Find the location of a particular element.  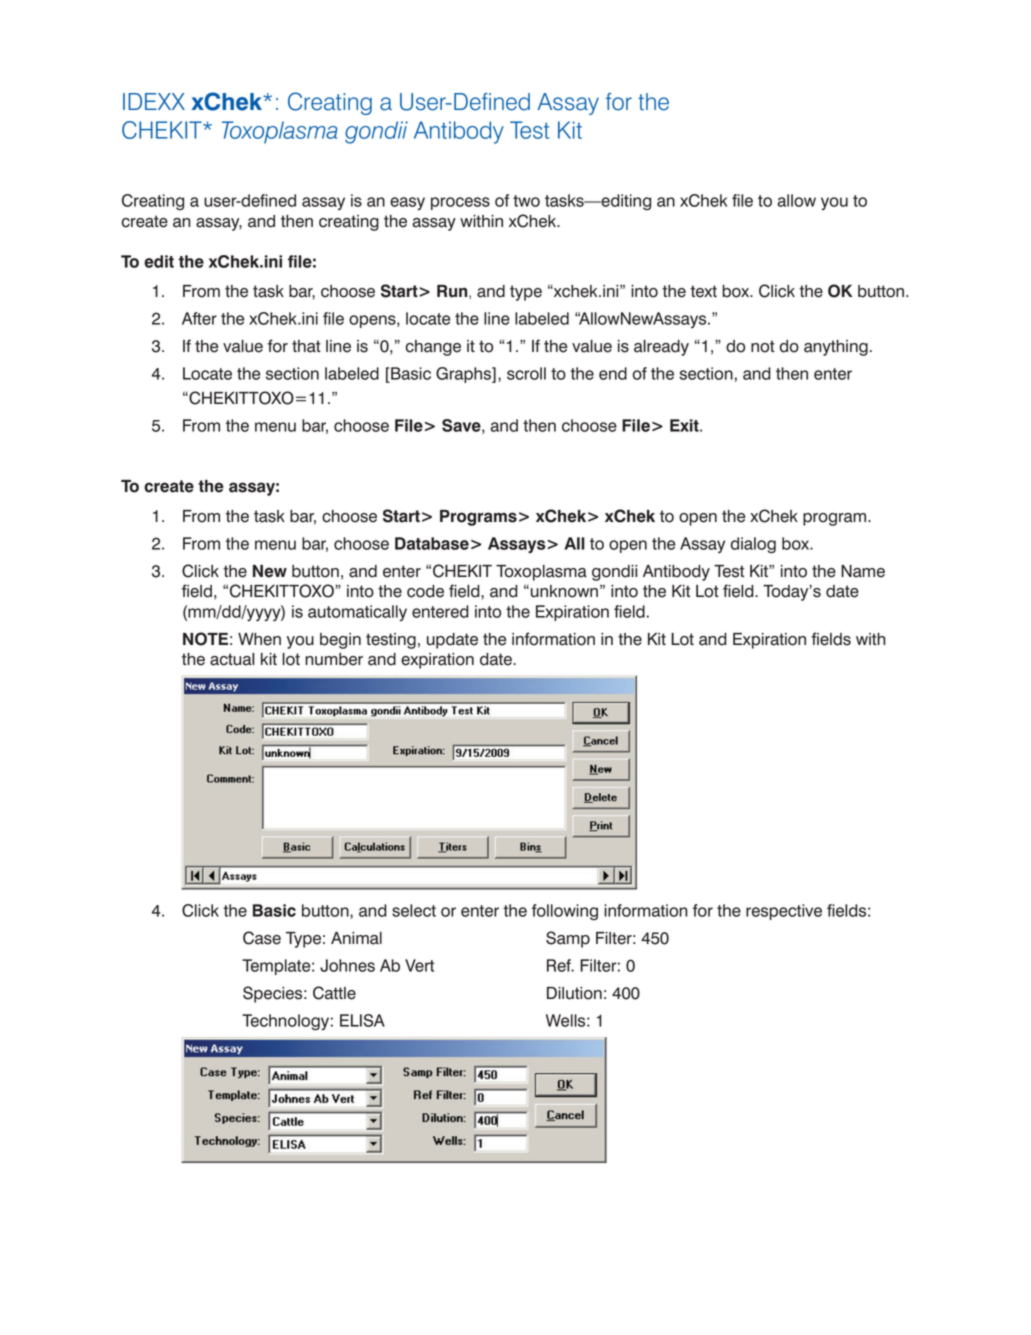

two is located at coordinates (526, 201).
